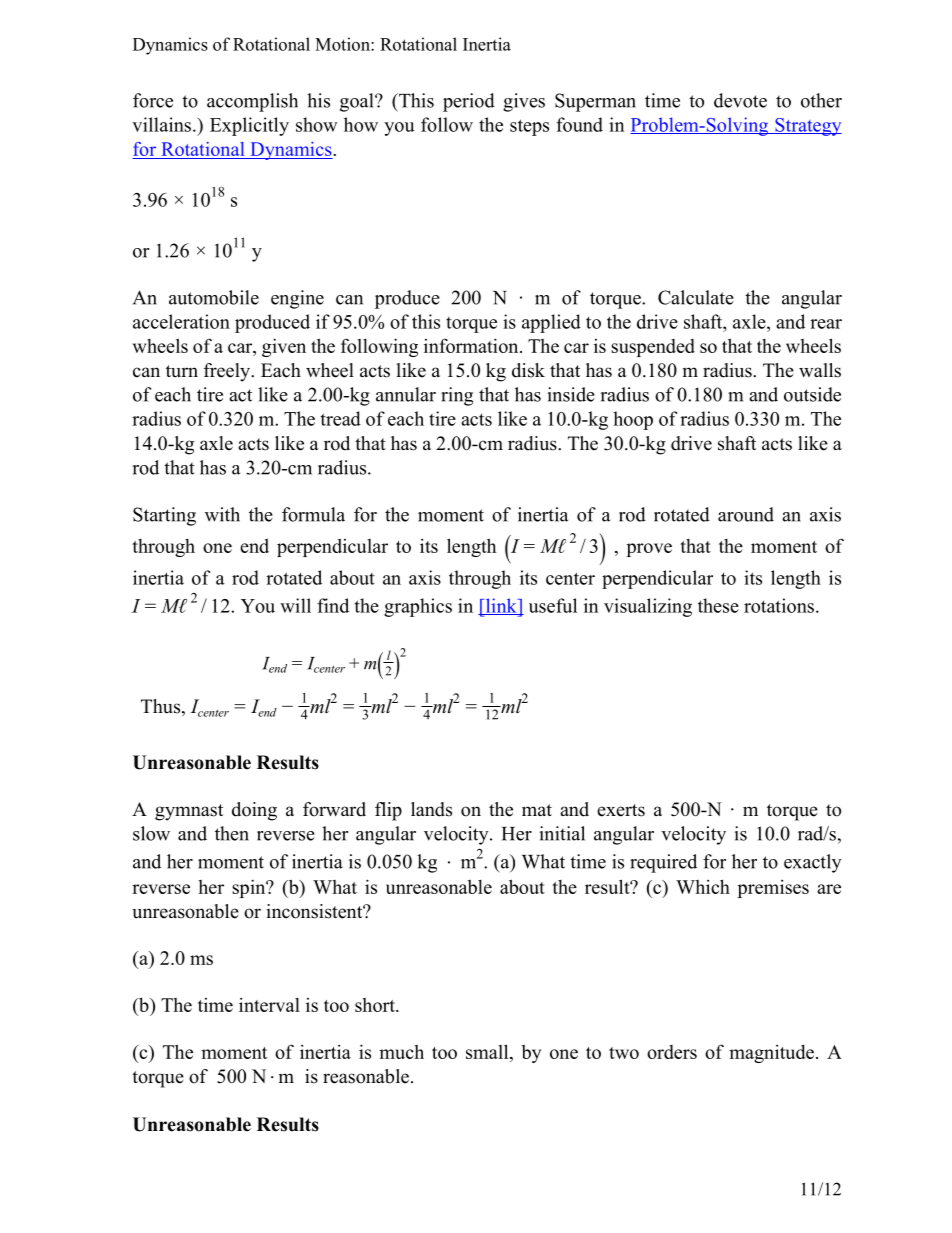 The image size is (952, 1233). What do you see at coordinates (162, 707) in the image?
I see `Thus` at bounding box center [162, 707].
